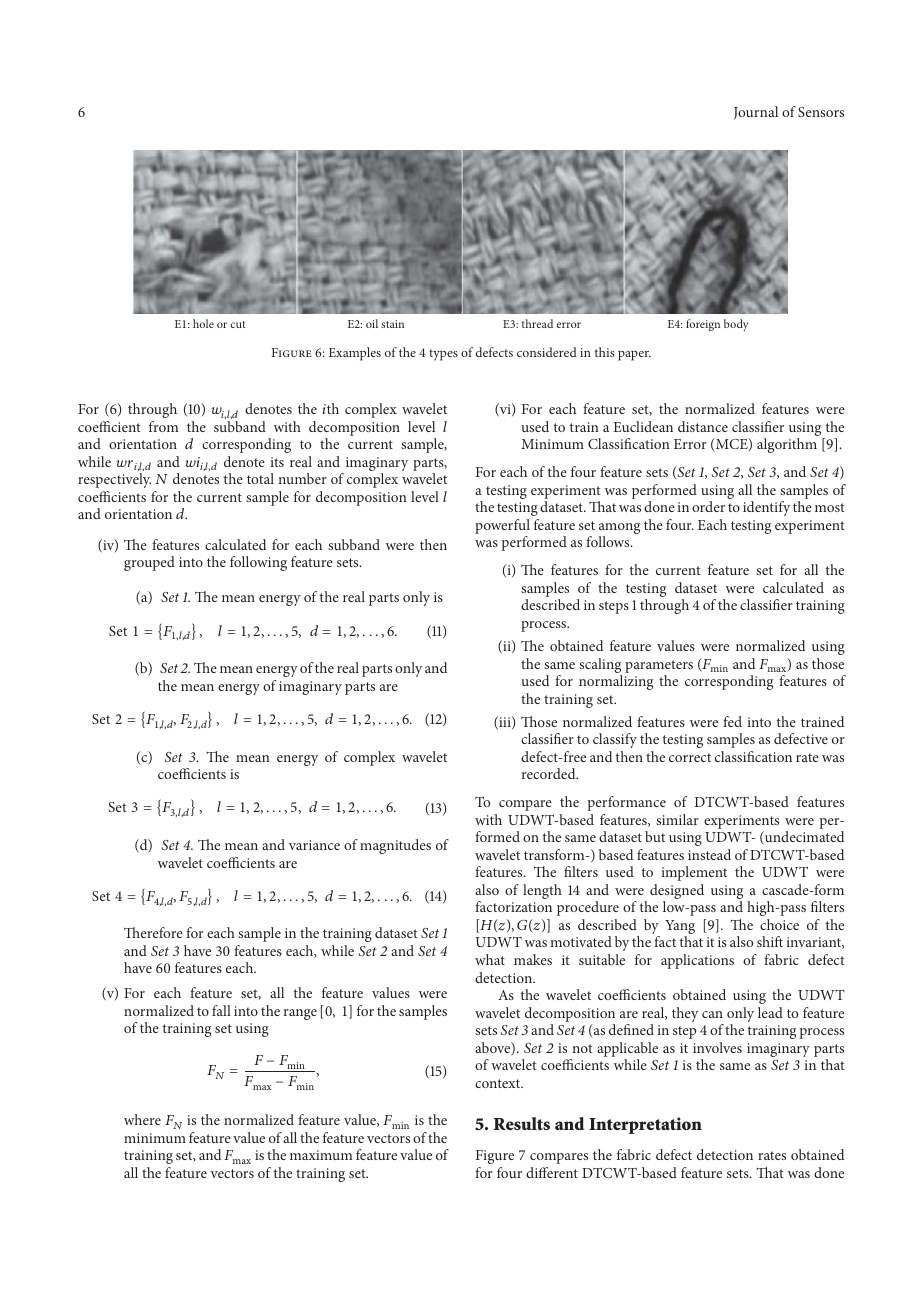 The height and width of the image is (1308, 924). Describe the element at coordinates (522, 1123) in the image. I see `Results` at that location.
